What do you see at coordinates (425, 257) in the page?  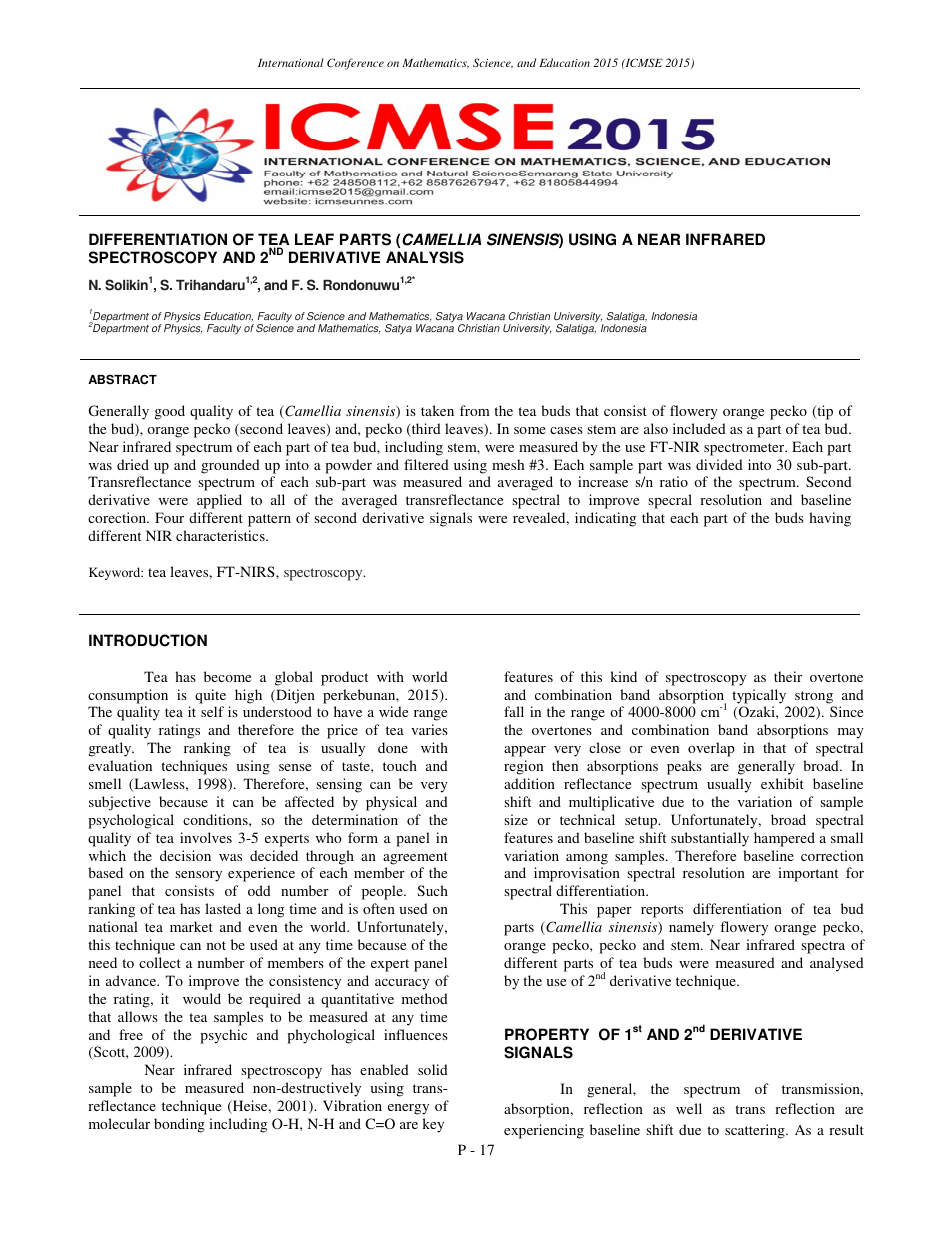 I see `ANALYSIS` at bounding box center [425, 257].
